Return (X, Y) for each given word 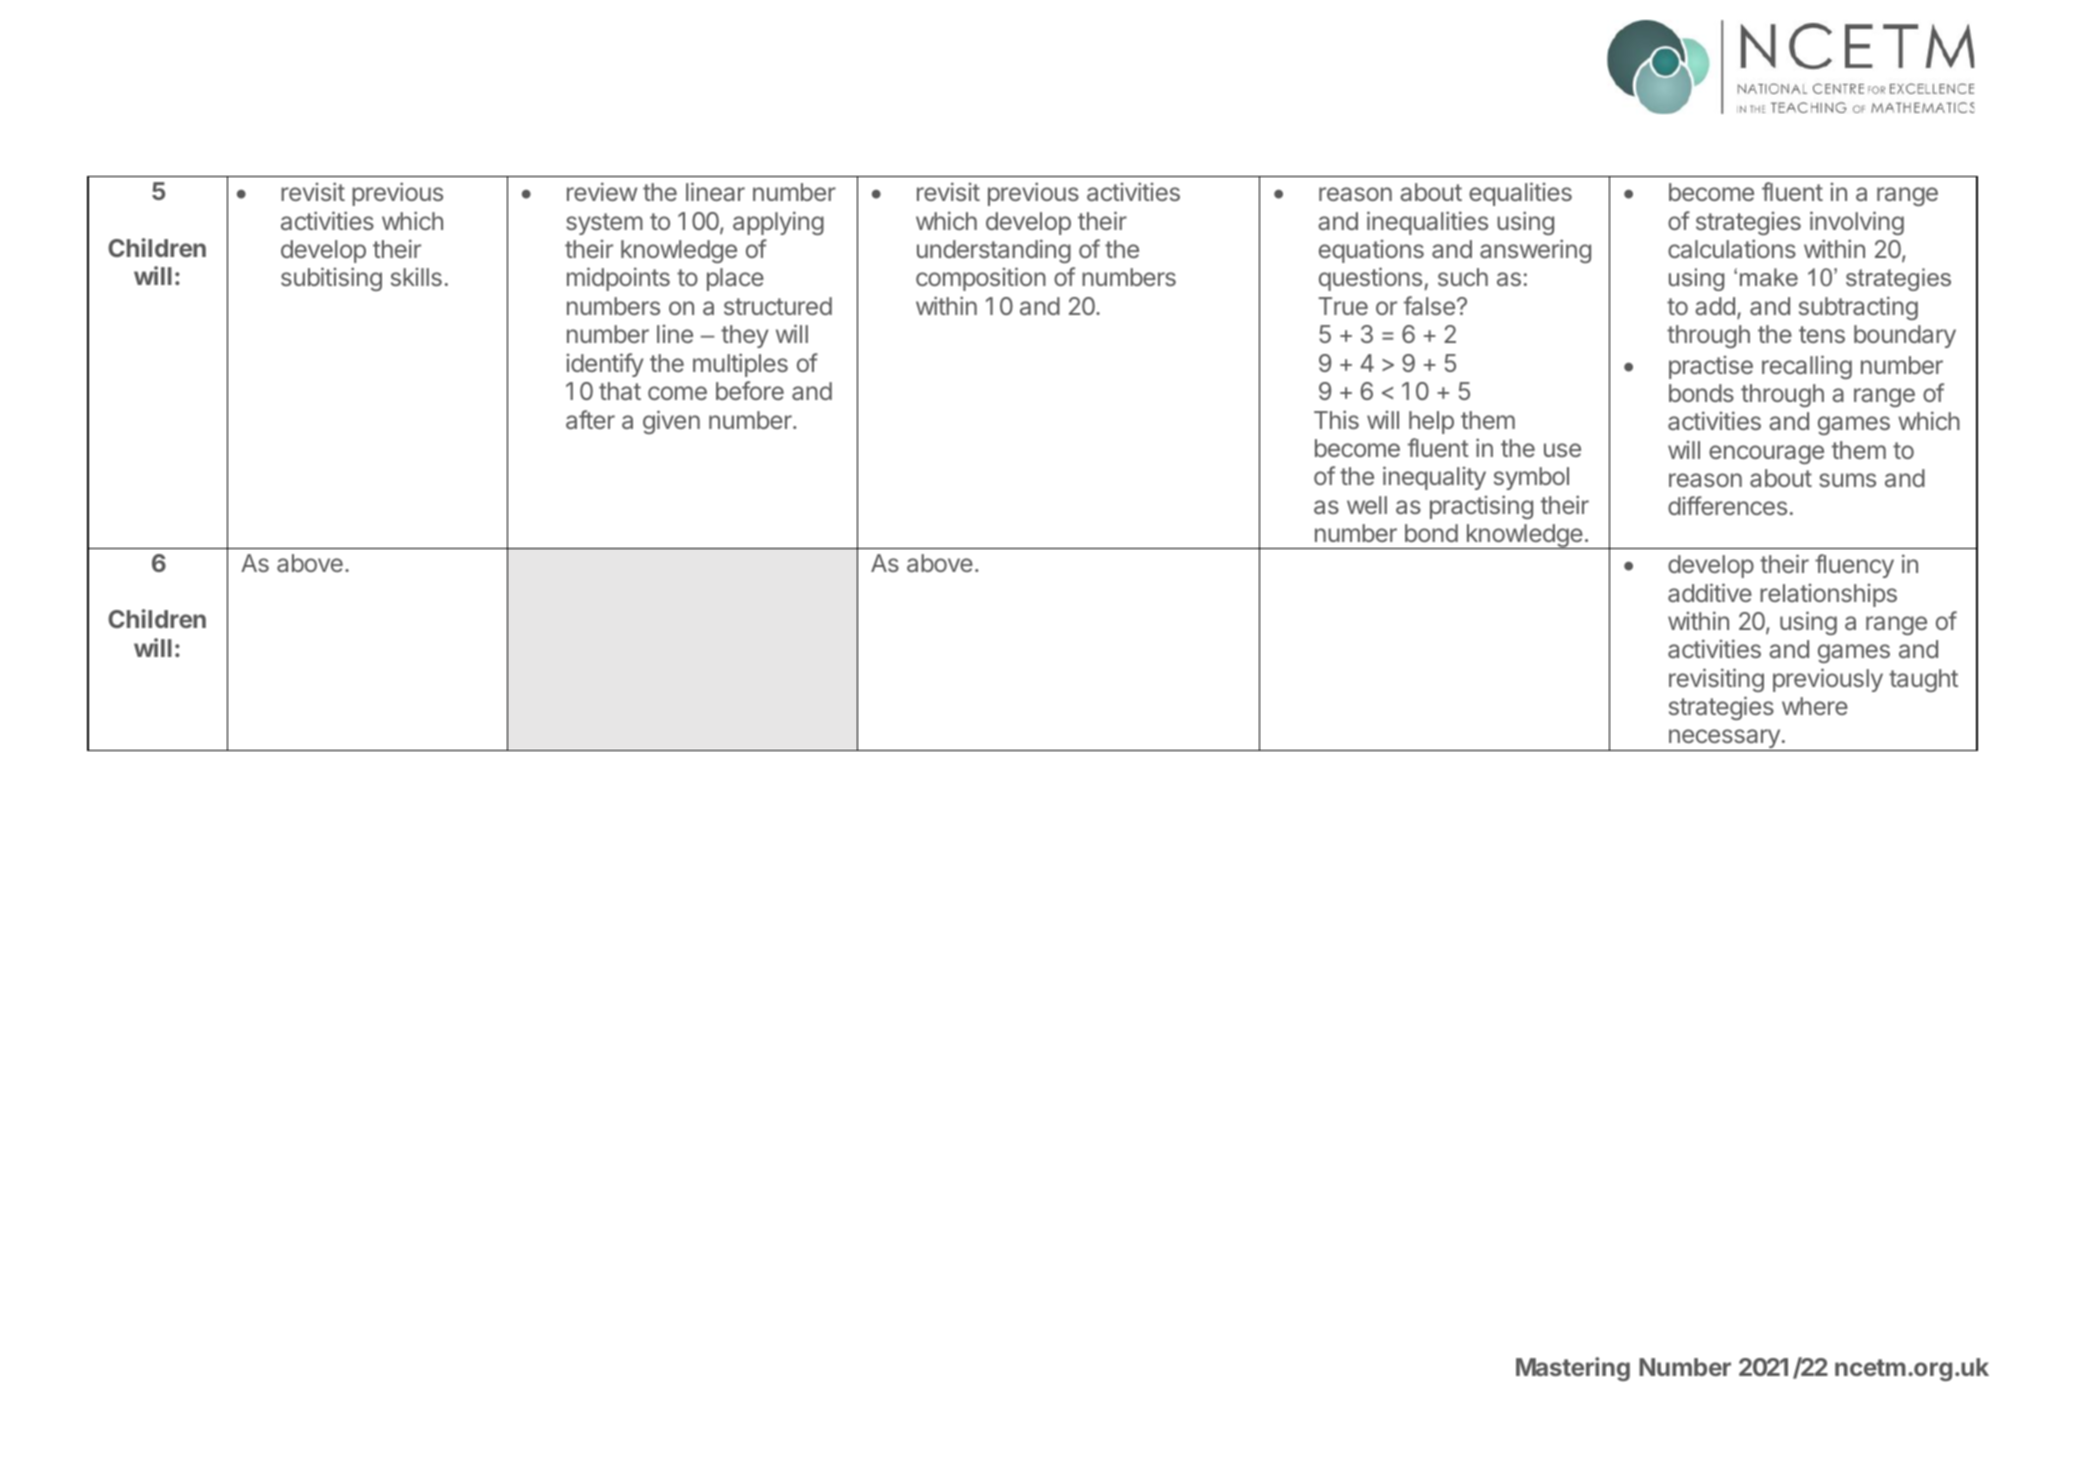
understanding (994, 251)
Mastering (1573, 1369)
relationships (1828, 595)
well (1367, 505)
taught (1923, 680)
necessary (1724, 740)
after (590, 419)
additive (1710, 592)
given (671, 422)
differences (1727, 505)
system (604, 224)
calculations (1732, 248)
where (1815, 706)
